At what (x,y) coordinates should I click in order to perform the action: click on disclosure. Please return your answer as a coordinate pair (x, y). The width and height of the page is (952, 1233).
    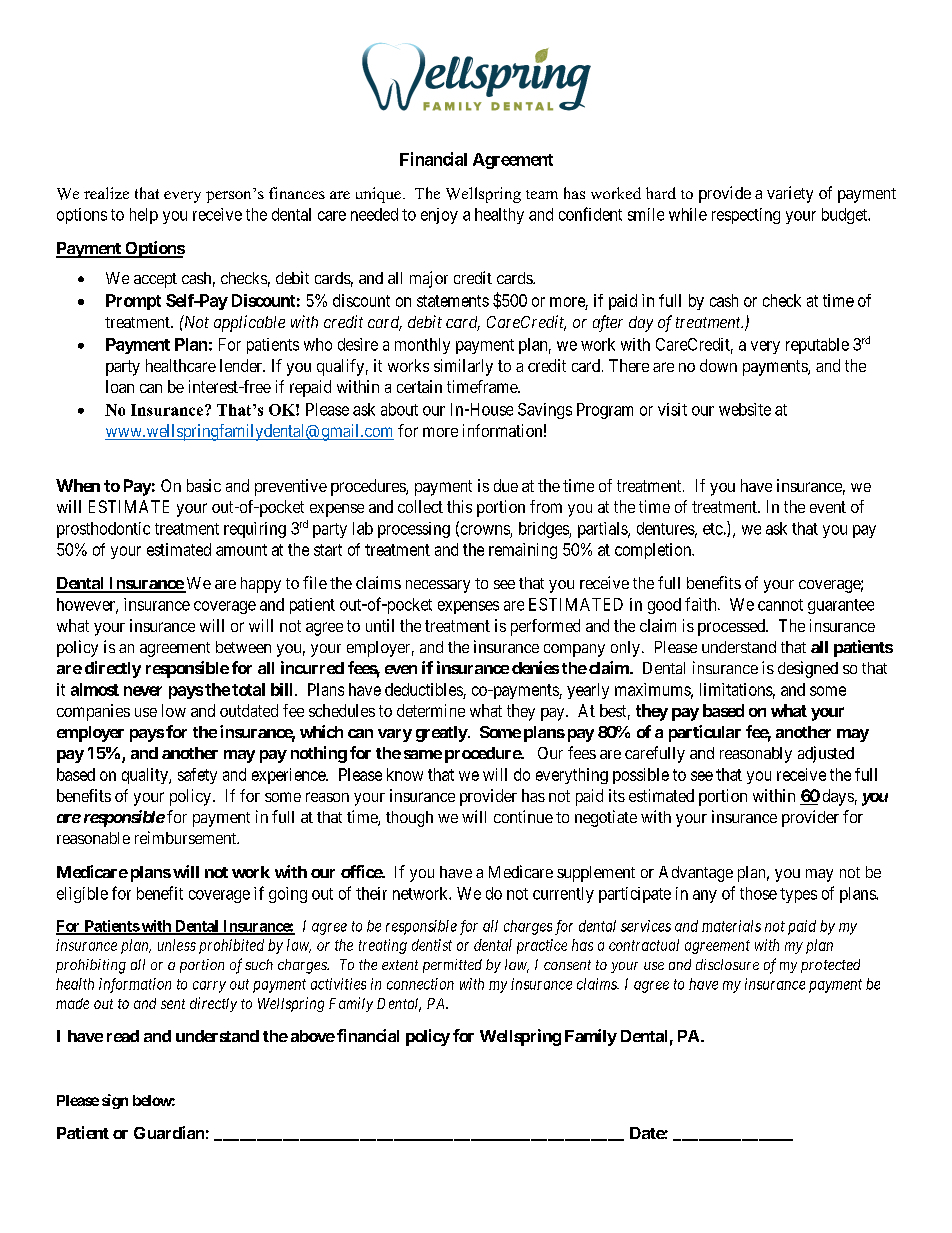
    Looking at the image, I should click on (727, 964).
